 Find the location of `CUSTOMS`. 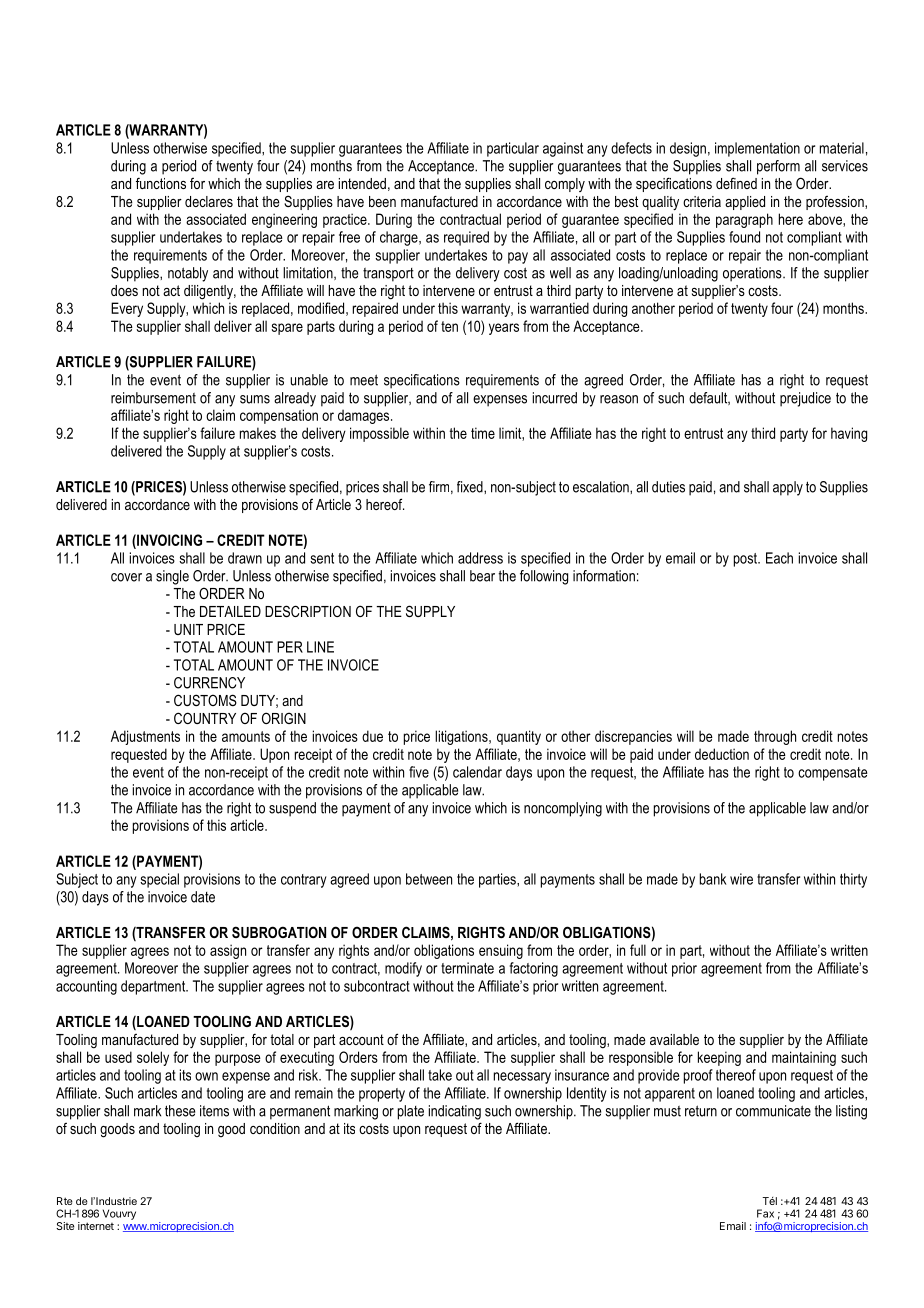

CUSTOMS is located at coordinates (205, 700).
